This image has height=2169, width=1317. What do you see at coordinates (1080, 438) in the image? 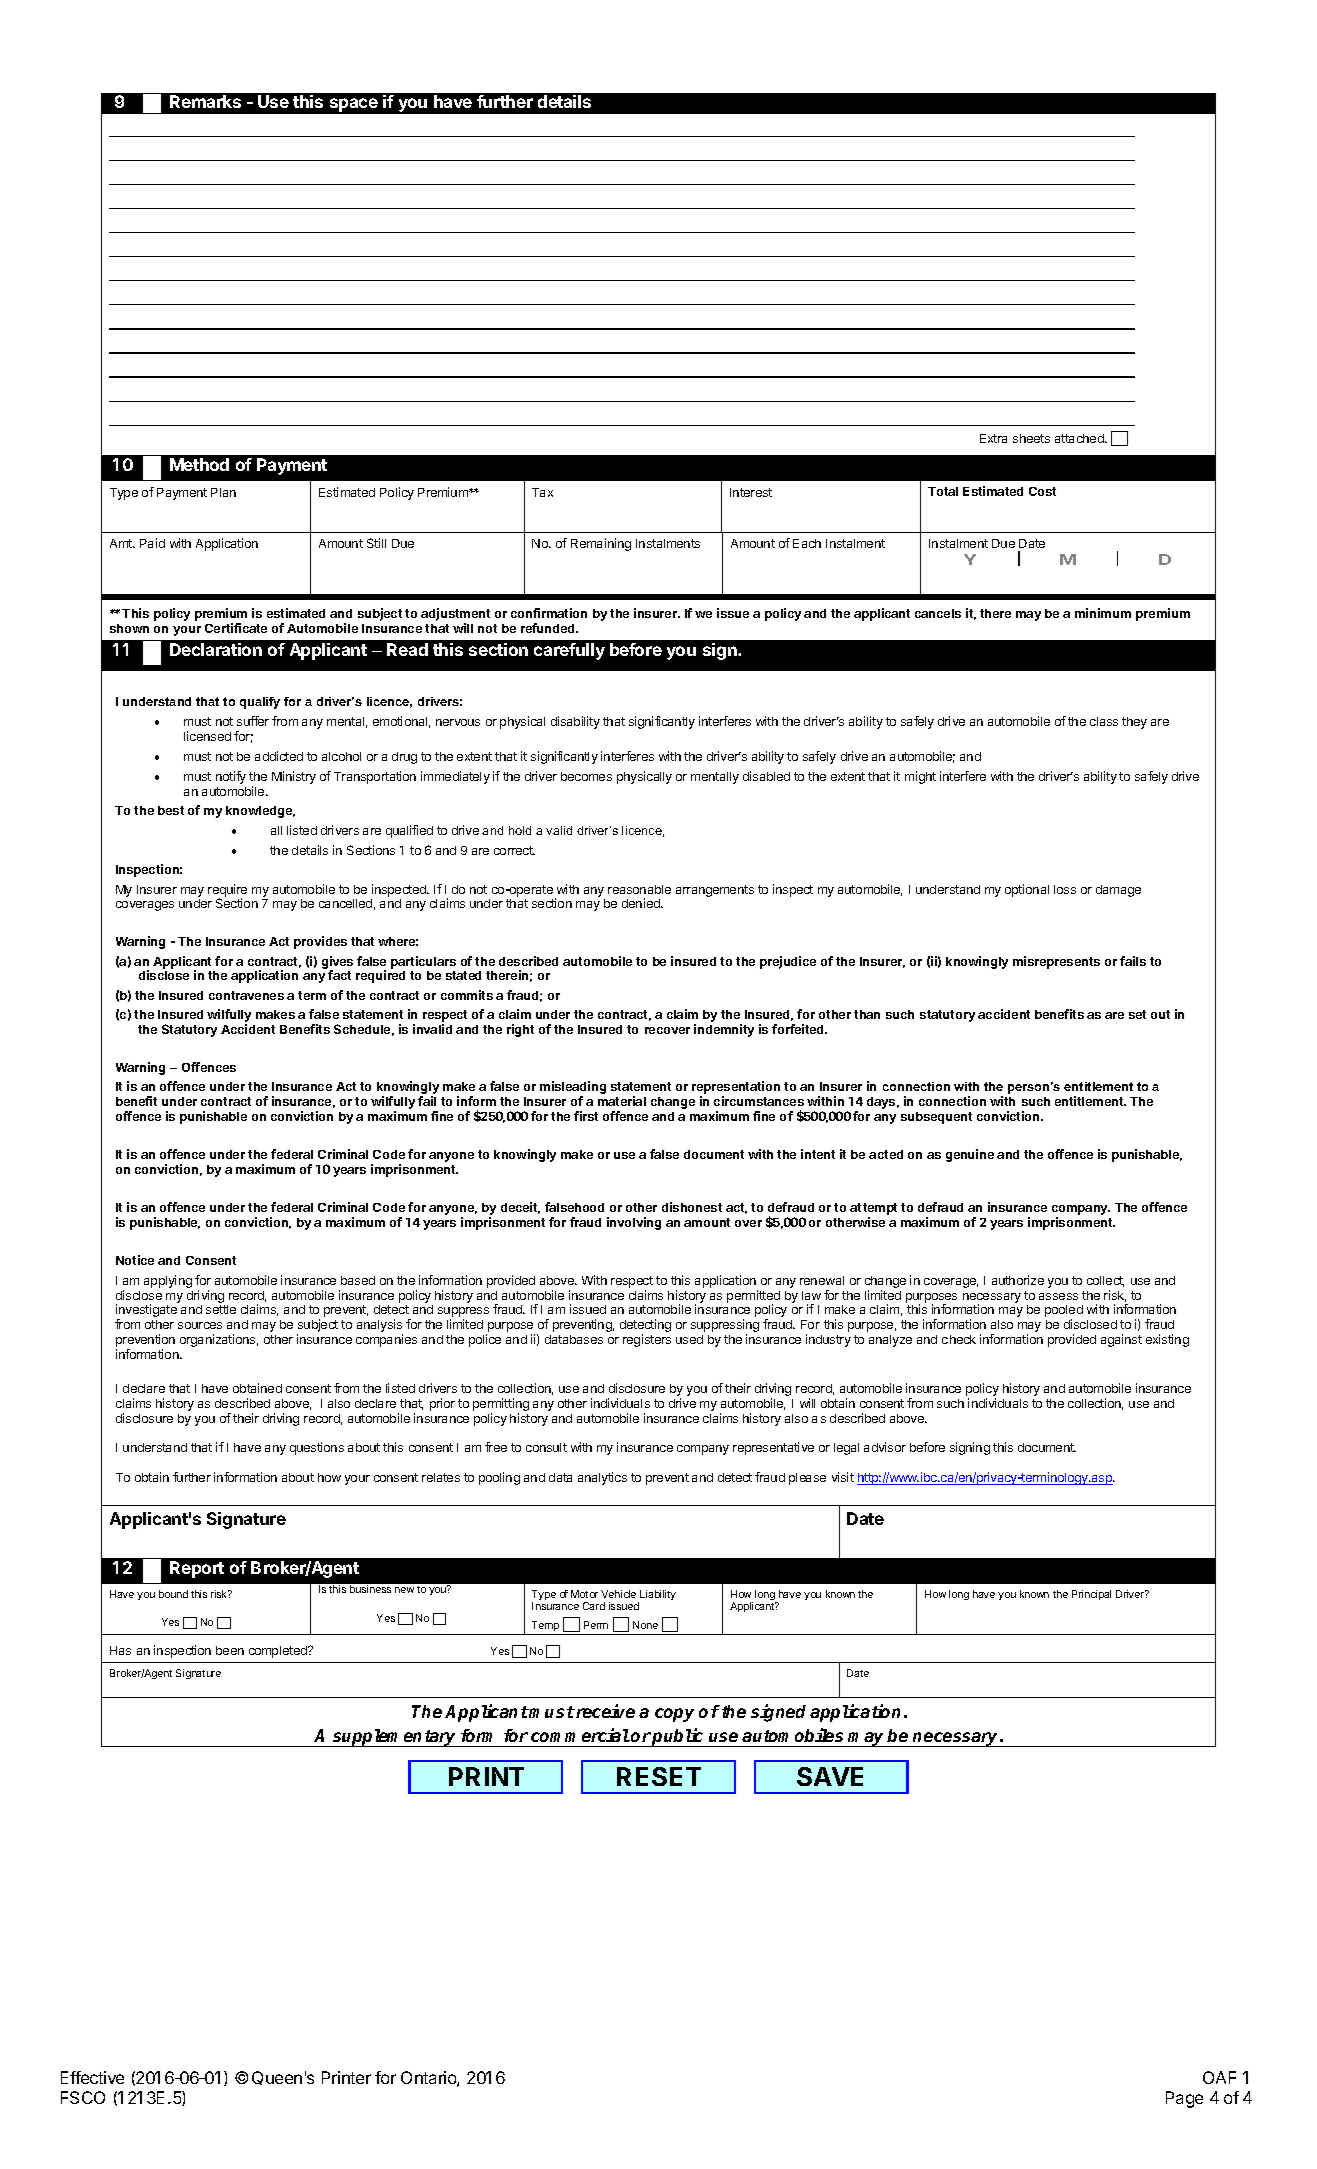
I see `attached` at bounding box center [1080, 438].
